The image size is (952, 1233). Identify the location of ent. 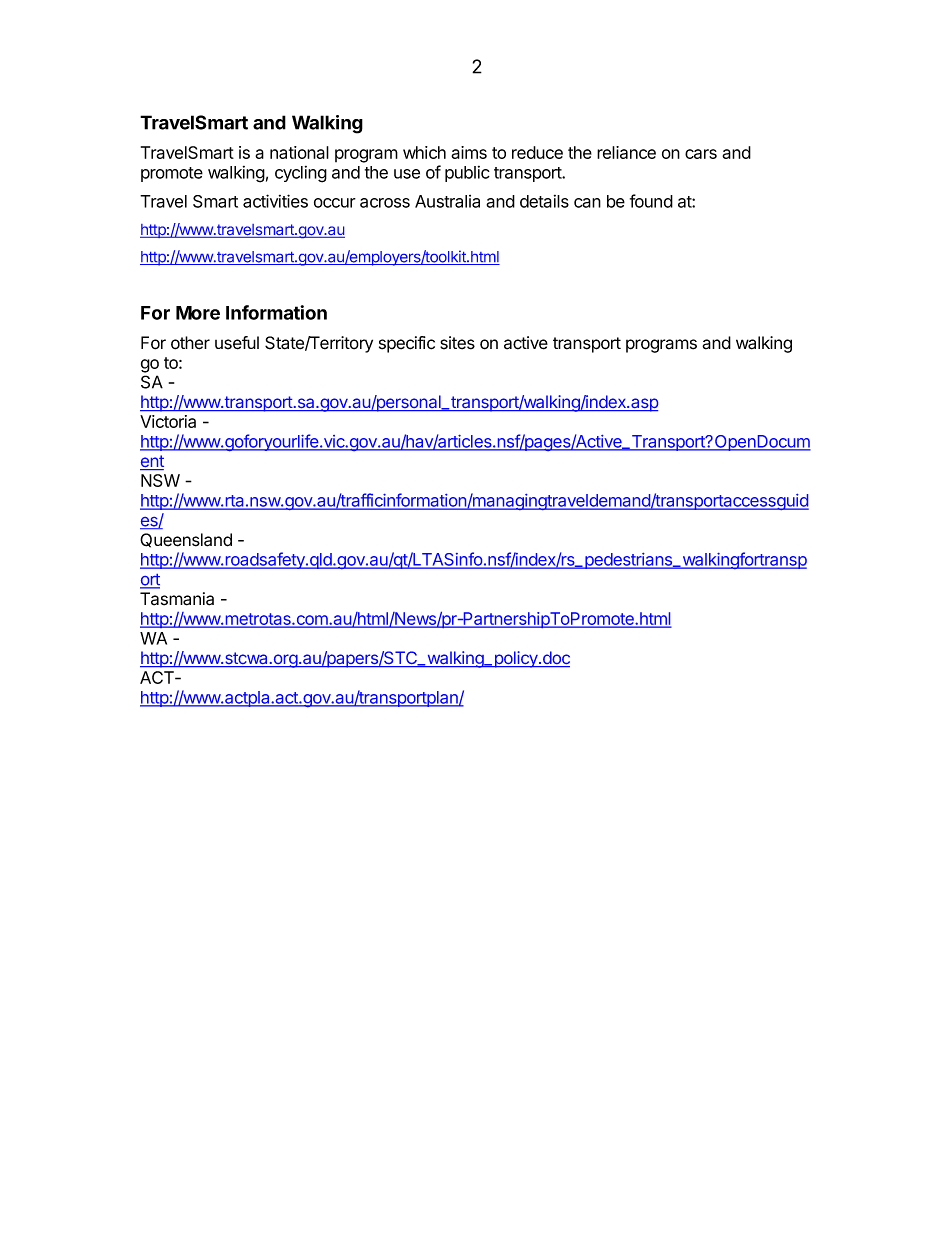
(152, 462).
